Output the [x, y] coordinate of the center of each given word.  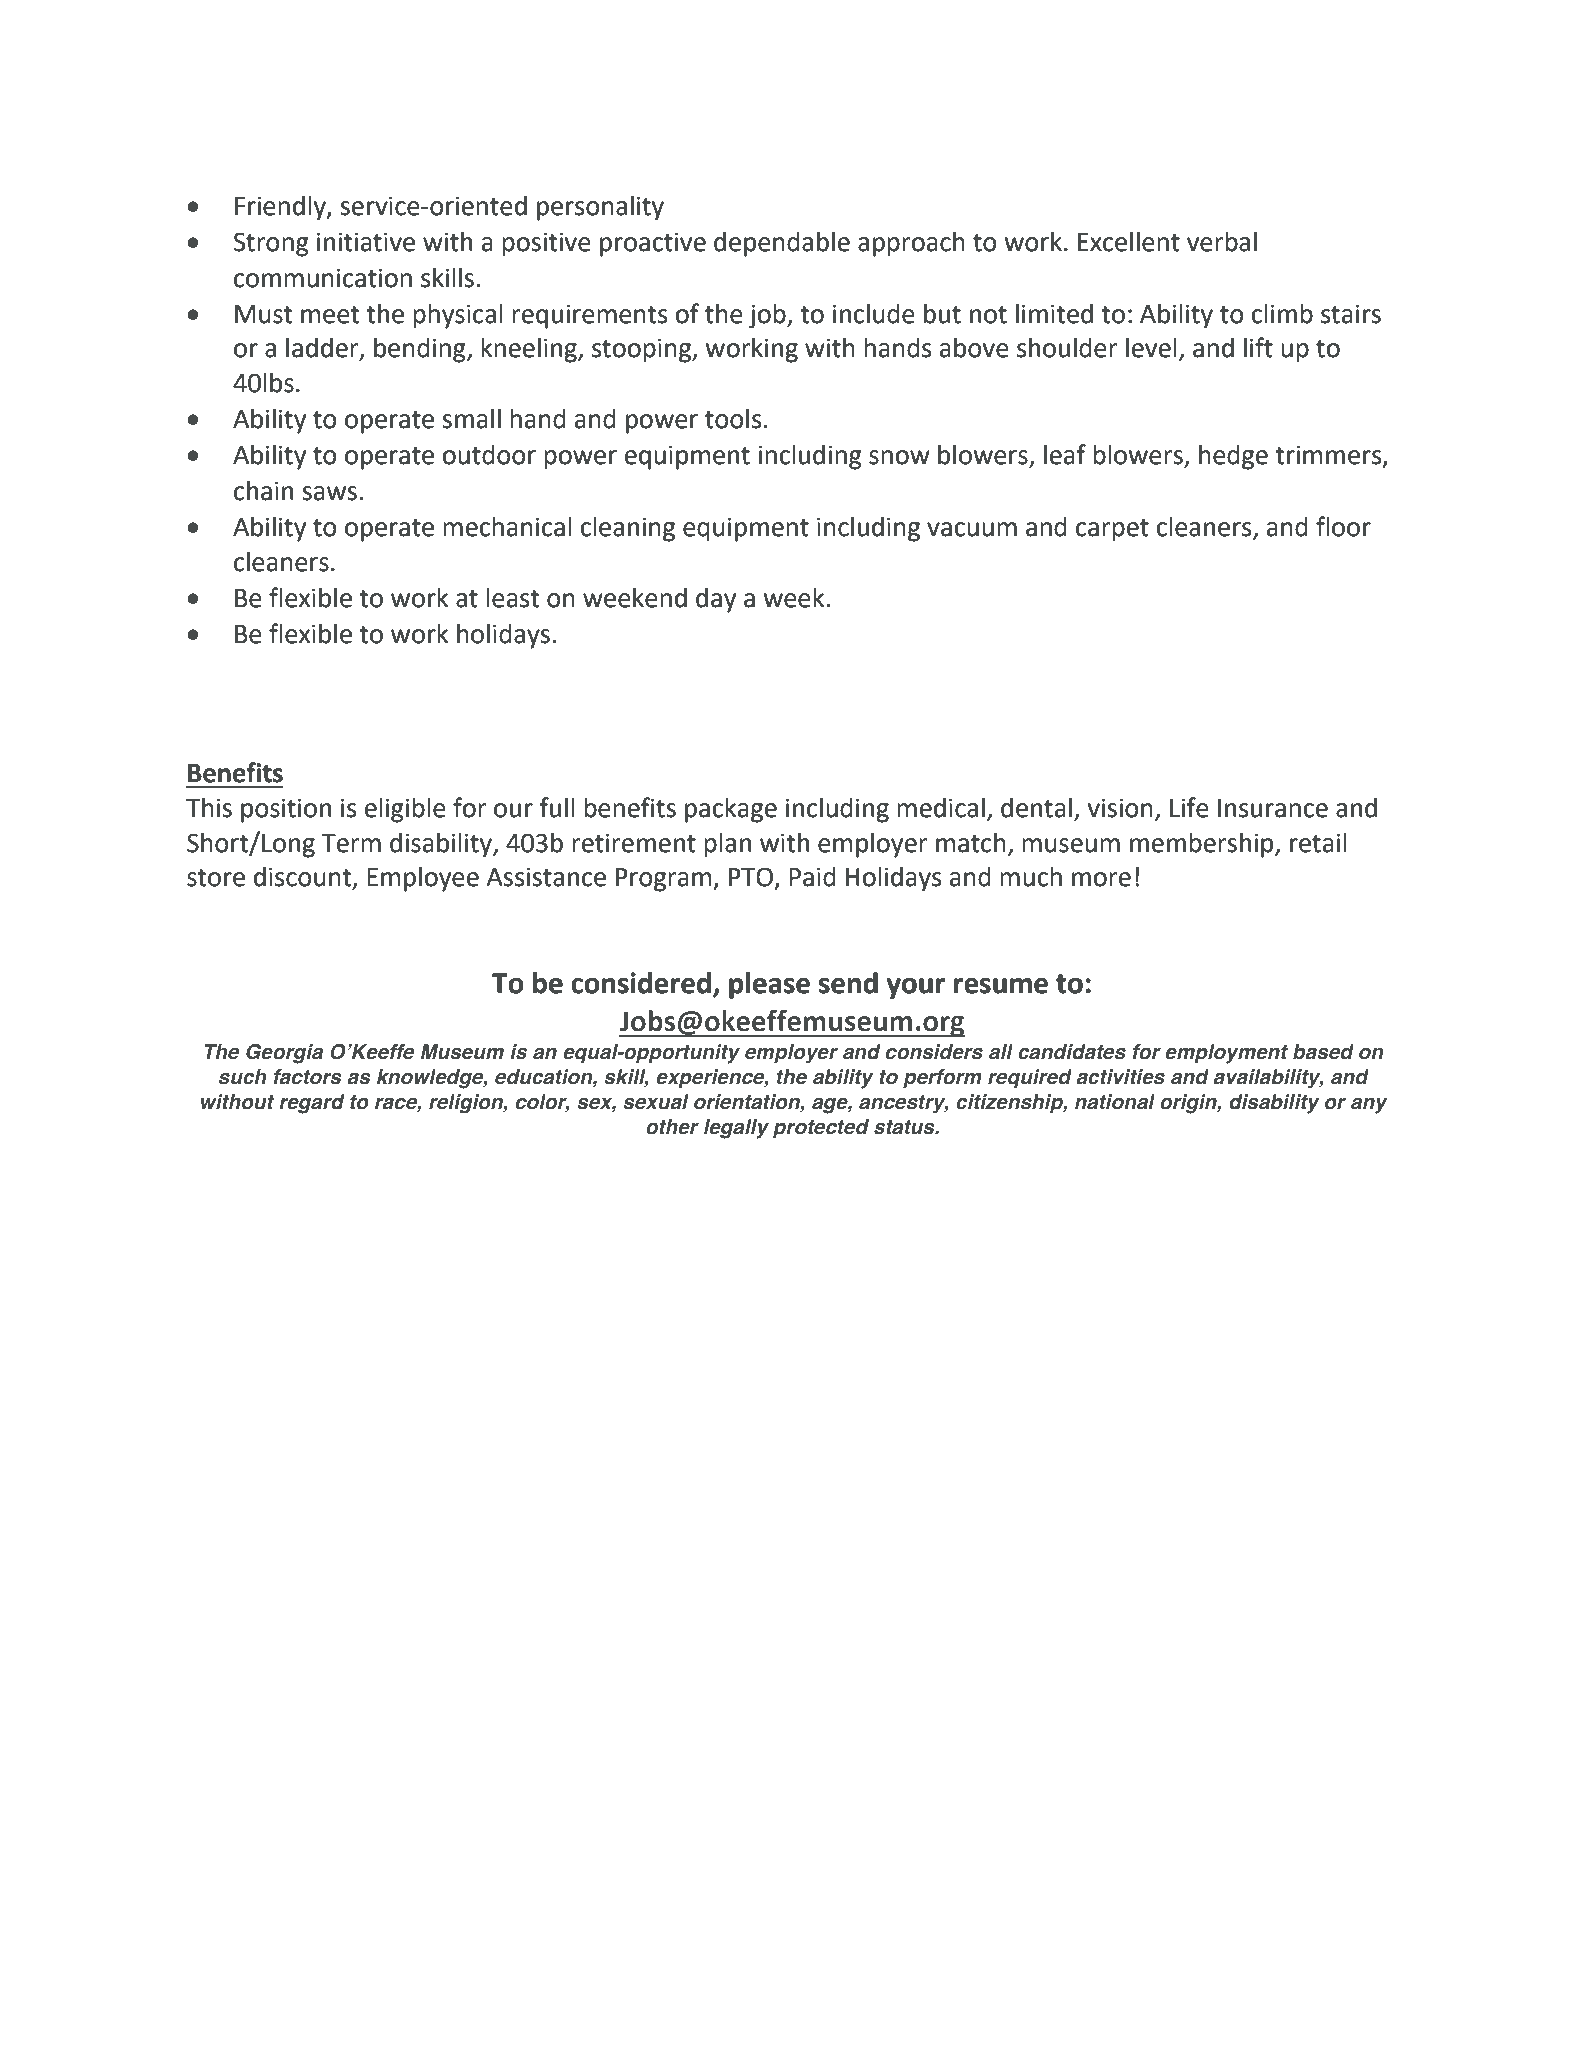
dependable [782, 244]
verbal [1222, 241]
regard [312, 1104]
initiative [366, 242]
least [512, 598]
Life [1189, 807]
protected [821, 1129]
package [731, 810]
